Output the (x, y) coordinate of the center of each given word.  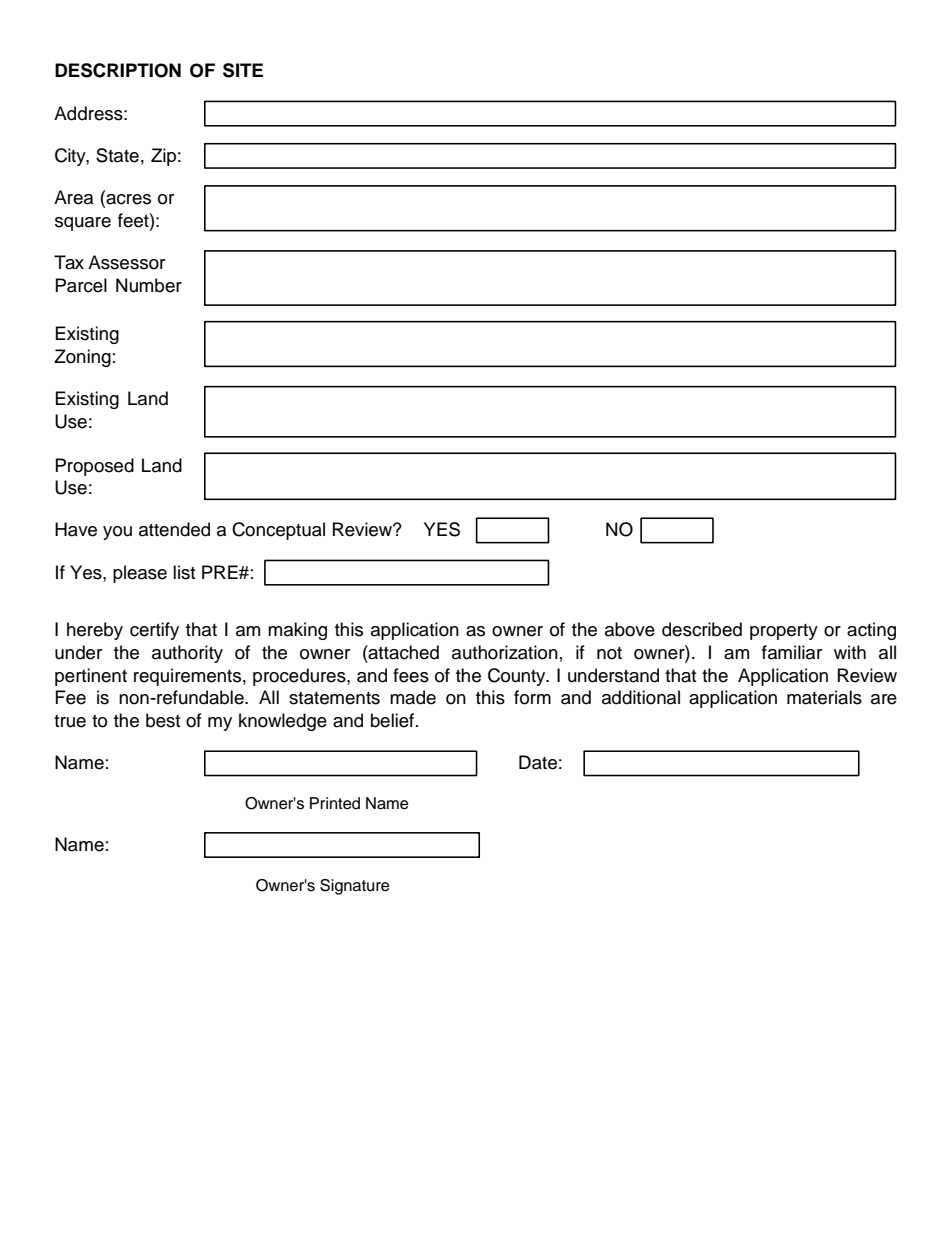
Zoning (82, 358)
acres (127, 199)
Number (149, 285)
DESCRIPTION (118, 70)
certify (154, 631)
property (784, 632)
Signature (355, 887)
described (702, 629)
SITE (243, 70)
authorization (505, 652)
